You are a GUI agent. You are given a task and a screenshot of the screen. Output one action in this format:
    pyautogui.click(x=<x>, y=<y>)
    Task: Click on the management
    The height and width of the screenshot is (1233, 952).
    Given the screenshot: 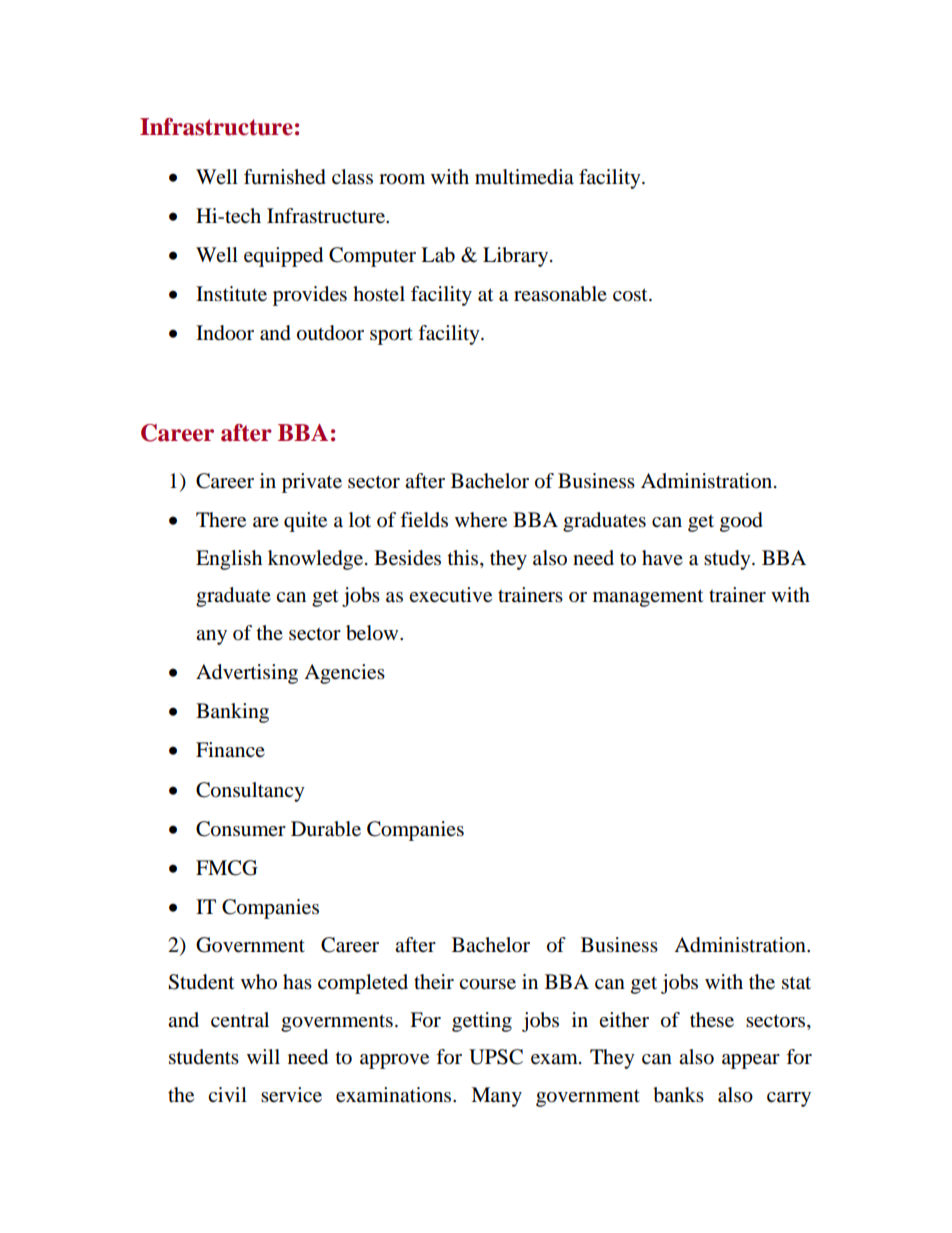 What is the action you would take?
    pyautogui.click(x=648, y=598)
